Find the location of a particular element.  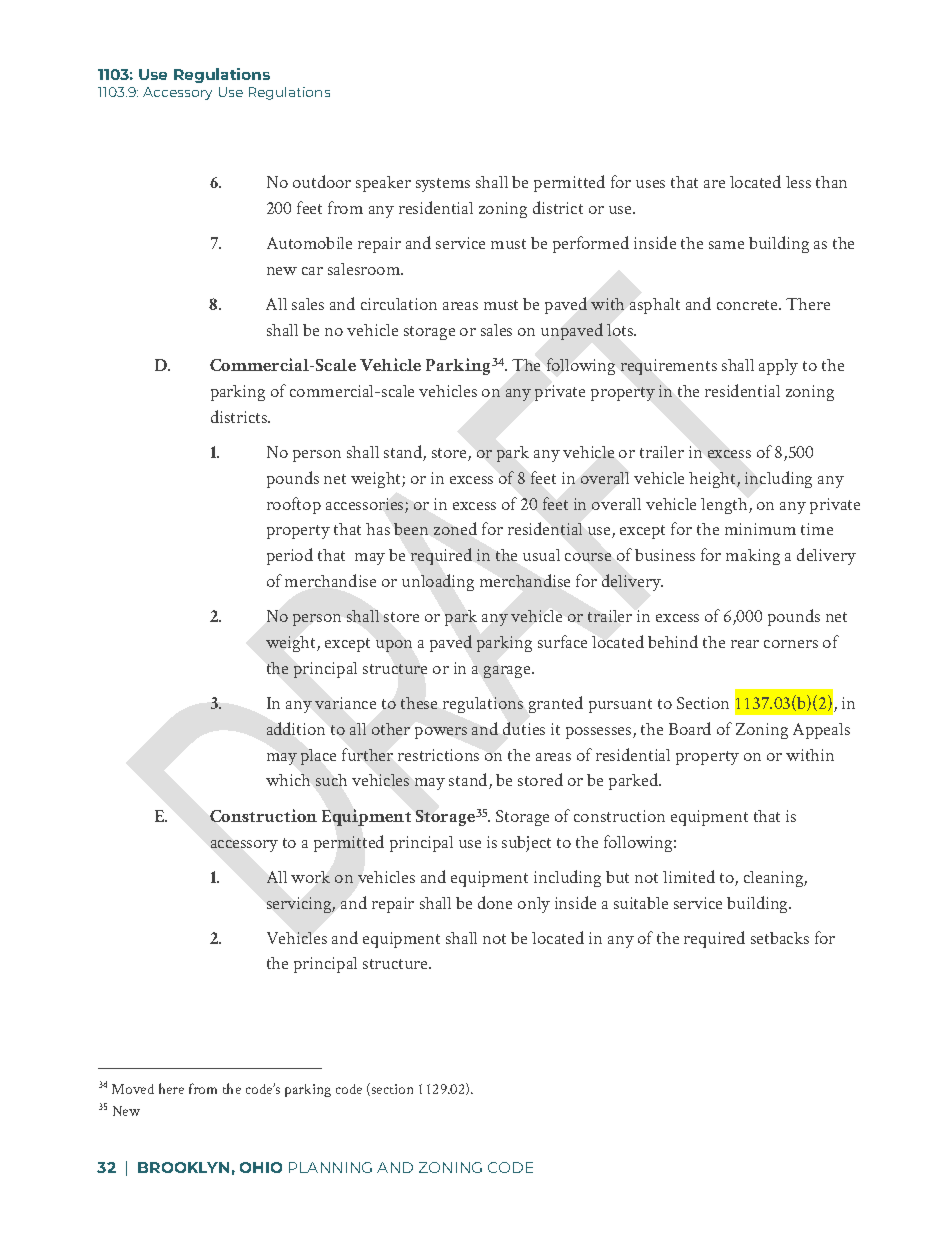

subject is located at coordinates (526, 844).
